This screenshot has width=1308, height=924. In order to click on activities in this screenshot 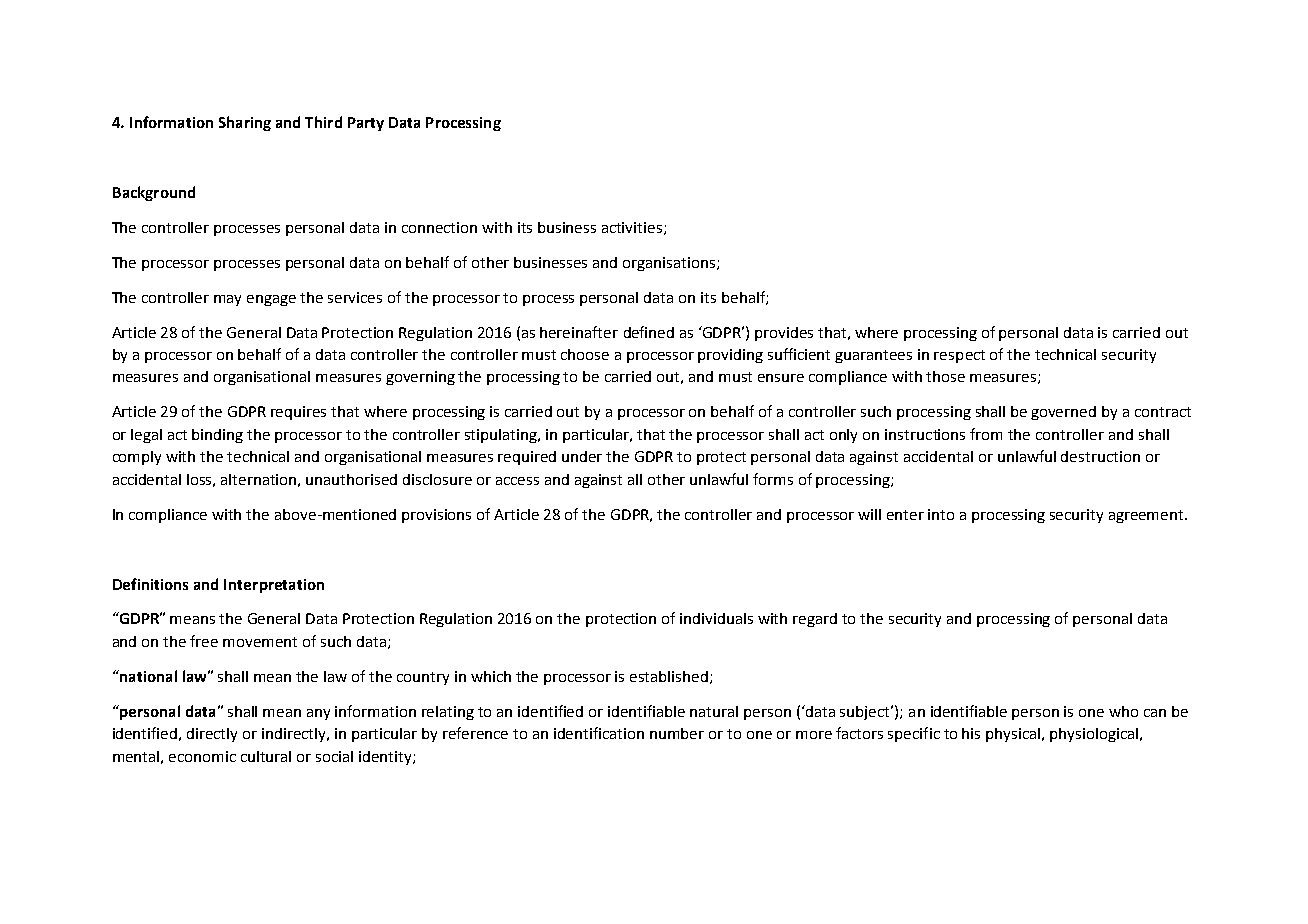, I will do `click(633, 228)`.
